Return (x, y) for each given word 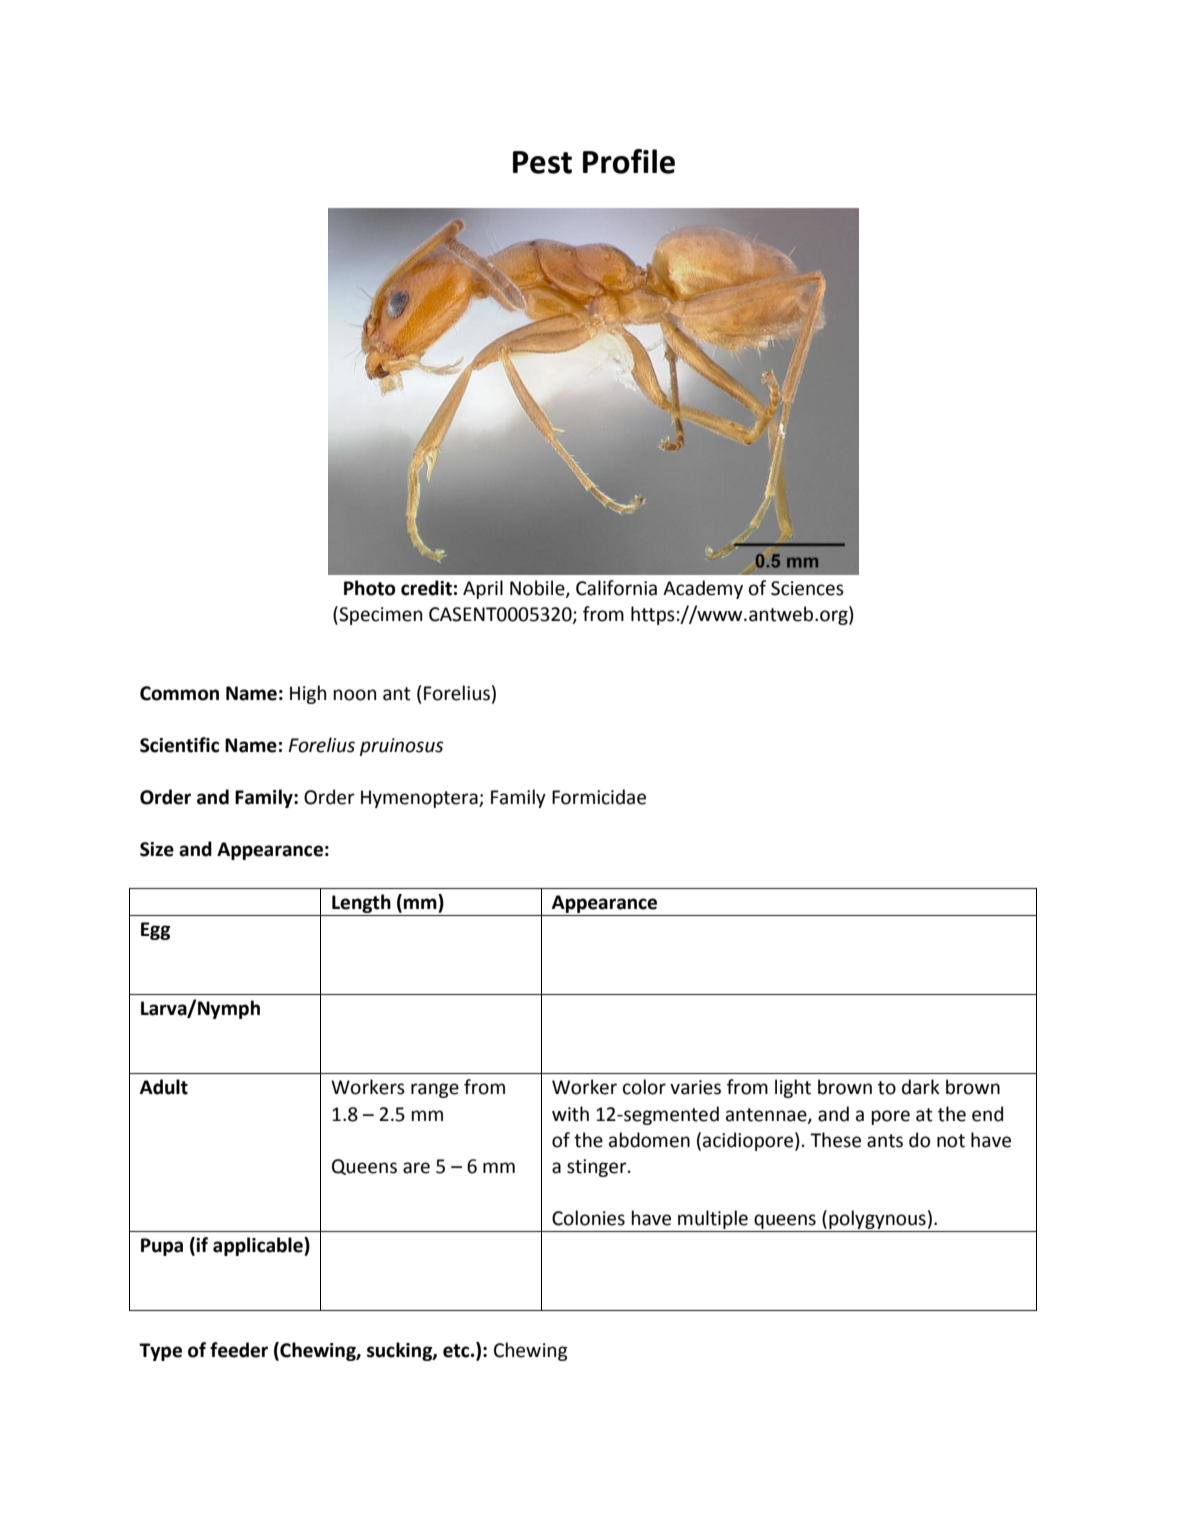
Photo (369, 588)
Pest (542, 162)
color (644, 1087)
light (793, 1088)
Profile (629, 161)
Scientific (179, 745)
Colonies (588, 1218)
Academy (703, 589)
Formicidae (599, 797)
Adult (164, 1087)
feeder (239, 1350)
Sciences (807, 588)
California (616, 588)
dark (921, 1087)
